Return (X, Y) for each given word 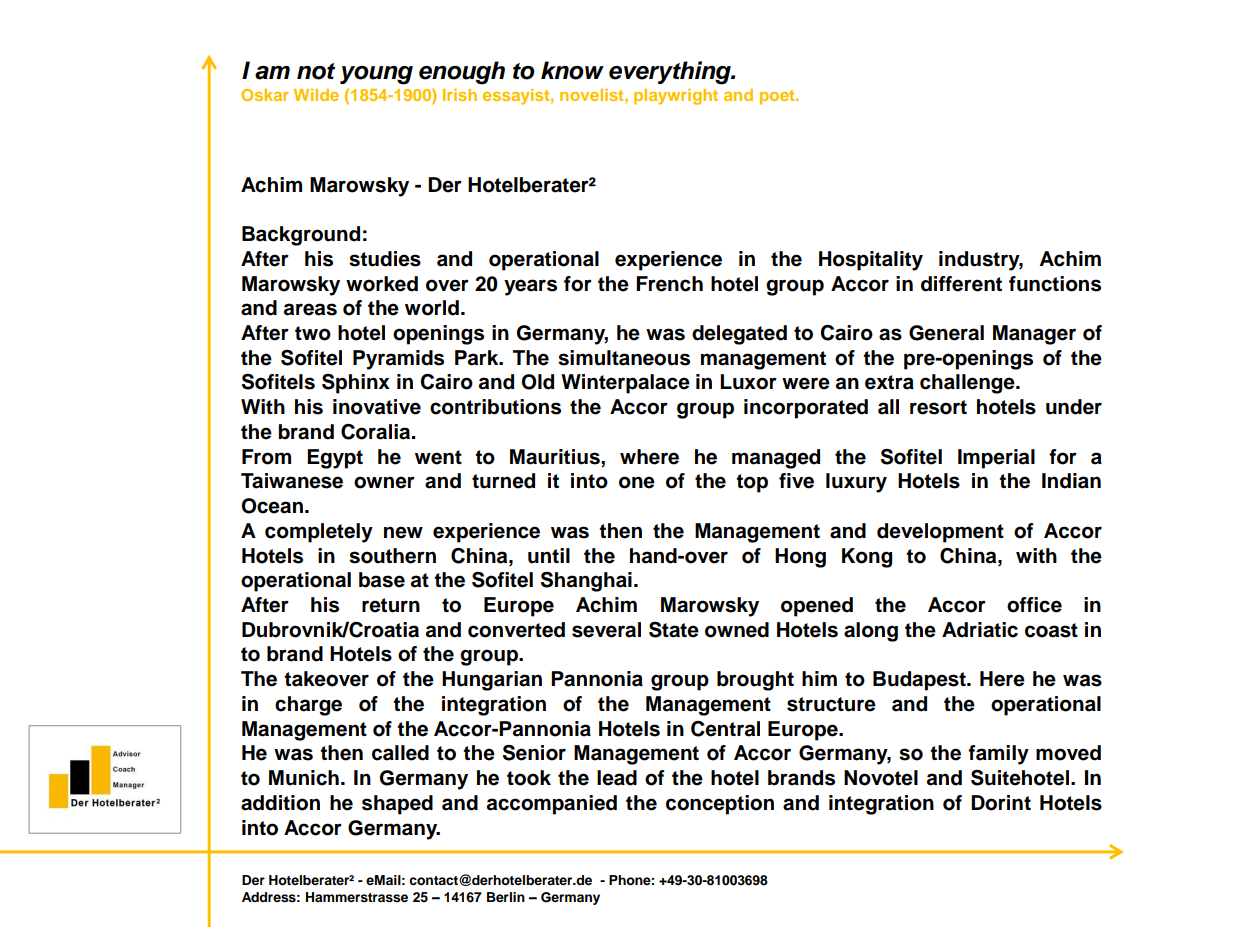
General (946, 333)
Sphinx (356, 384)
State (674, 629)
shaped (397, 805)
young (376, 75)
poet (778, 97)
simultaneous (624, 358)
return (391, 605)
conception (720, 805)
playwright (676, 97)
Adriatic (980, 630)
